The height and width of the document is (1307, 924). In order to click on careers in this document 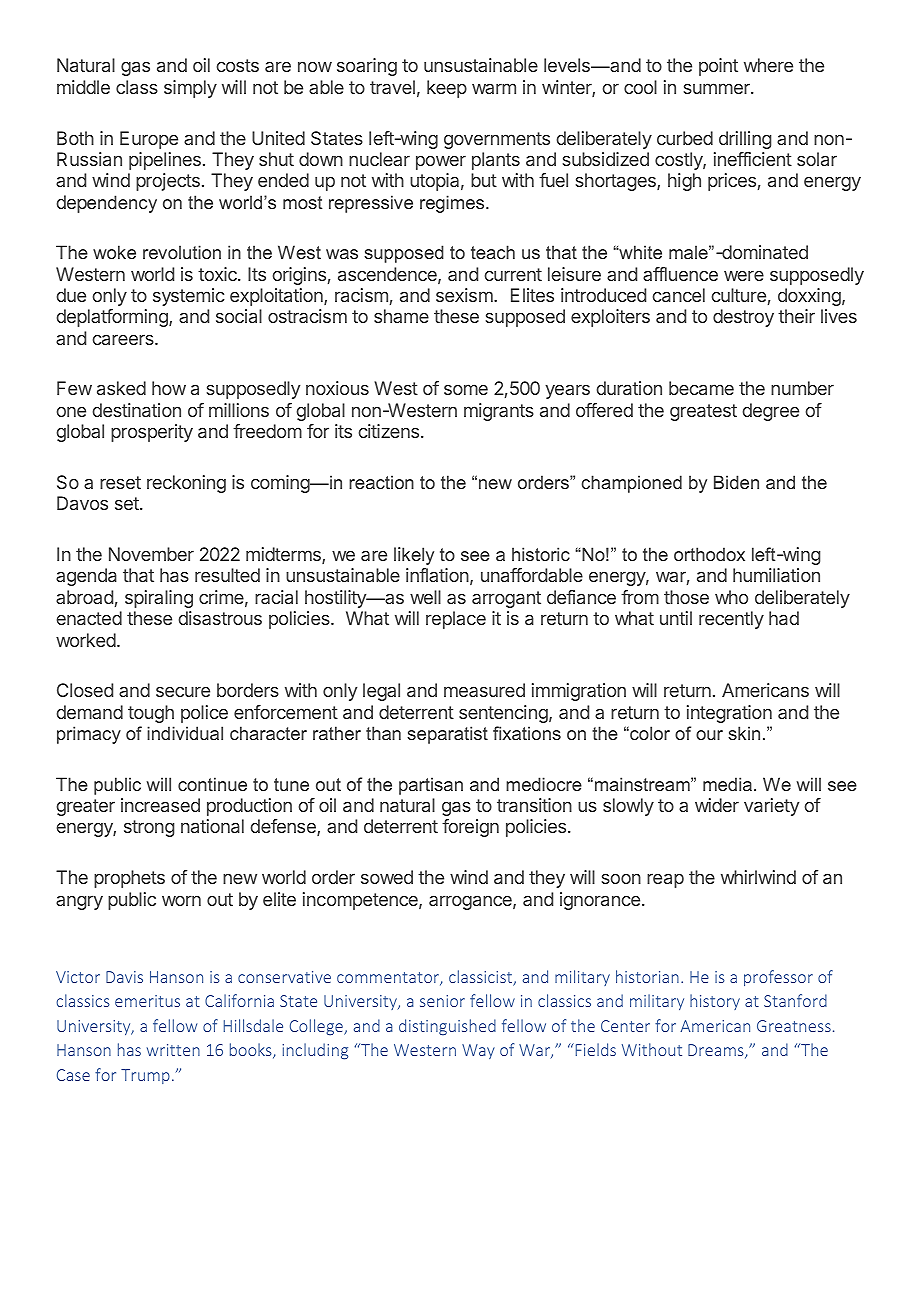, I will do `click(124, 339)`.
